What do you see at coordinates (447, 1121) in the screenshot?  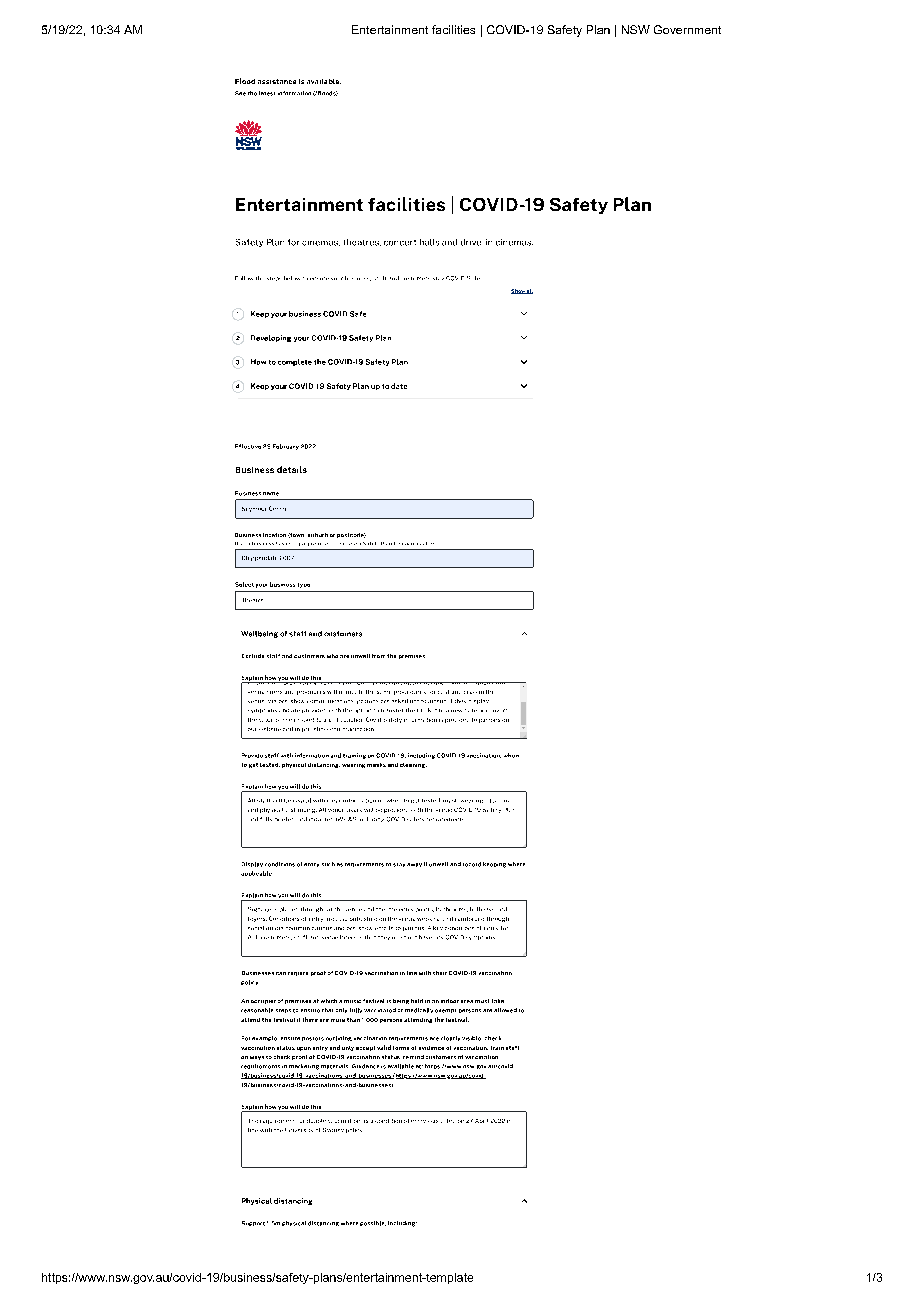 I see `lifted` at bounding box center [447, 1121].
